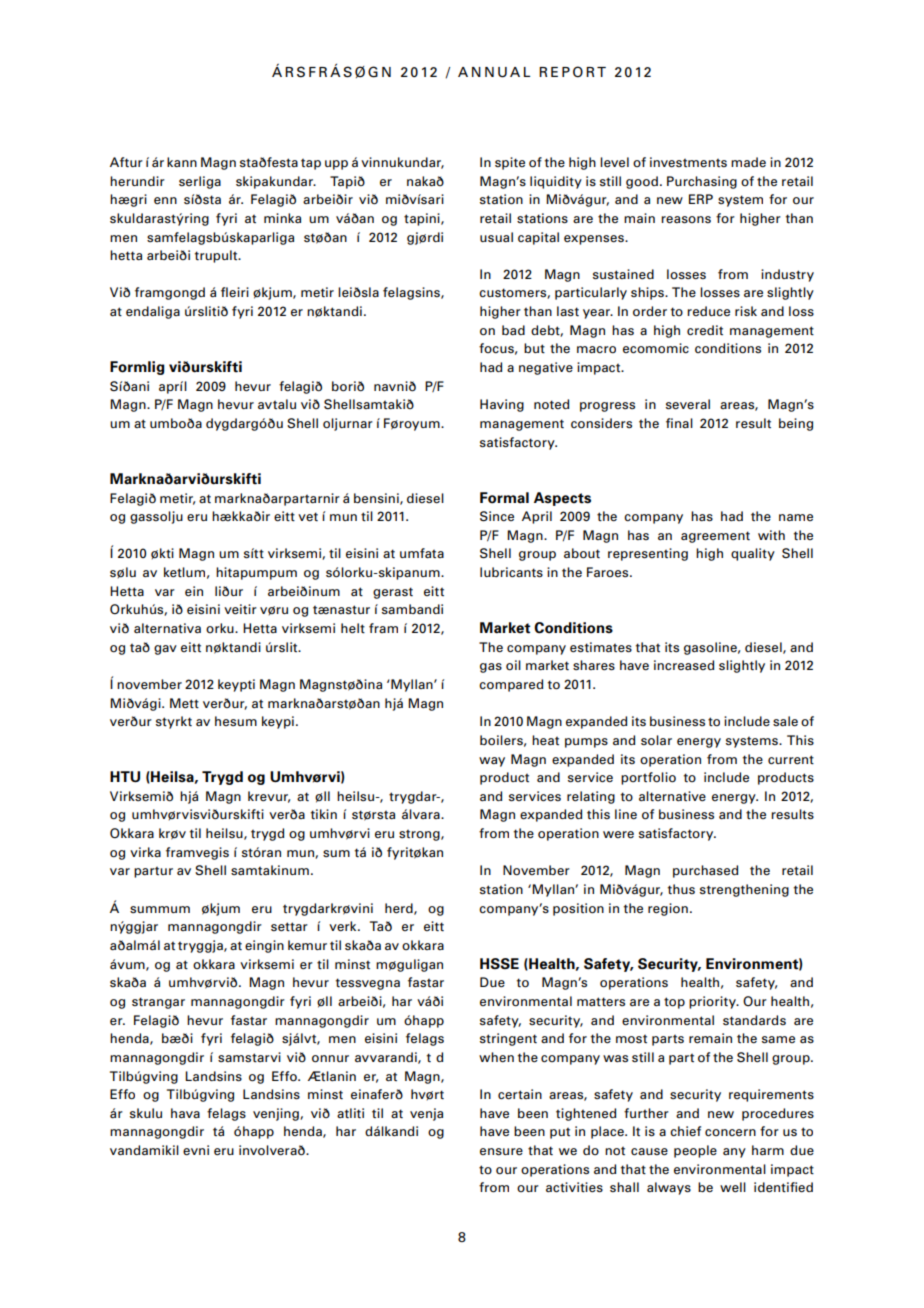 This document has height=1308, width=924. What do you see at coordinates (715, 537) in the document?
I see `agreement` at bounding box center [715, 537].
